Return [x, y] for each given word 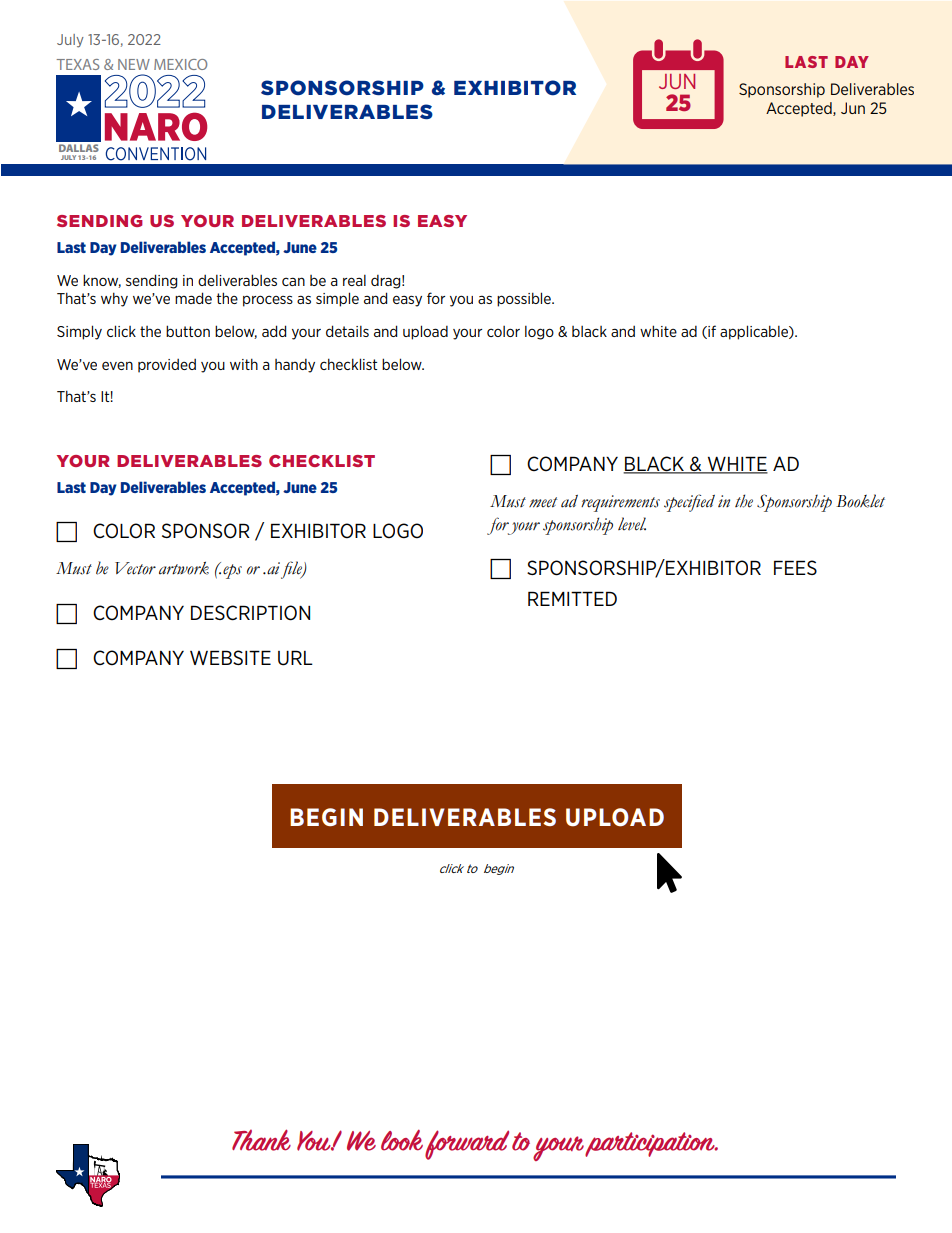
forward [467, 1145]
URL [295, 658]
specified [689, 503]
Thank [261, 1140]
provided [167, 366]
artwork [184, 568]
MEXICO [180, 64]
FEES [795, 567]
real [354, 280]
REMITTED [572, 598]
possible [525, 299]
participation [651, 1144]
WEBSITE [230, 657]
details [347, 331]
